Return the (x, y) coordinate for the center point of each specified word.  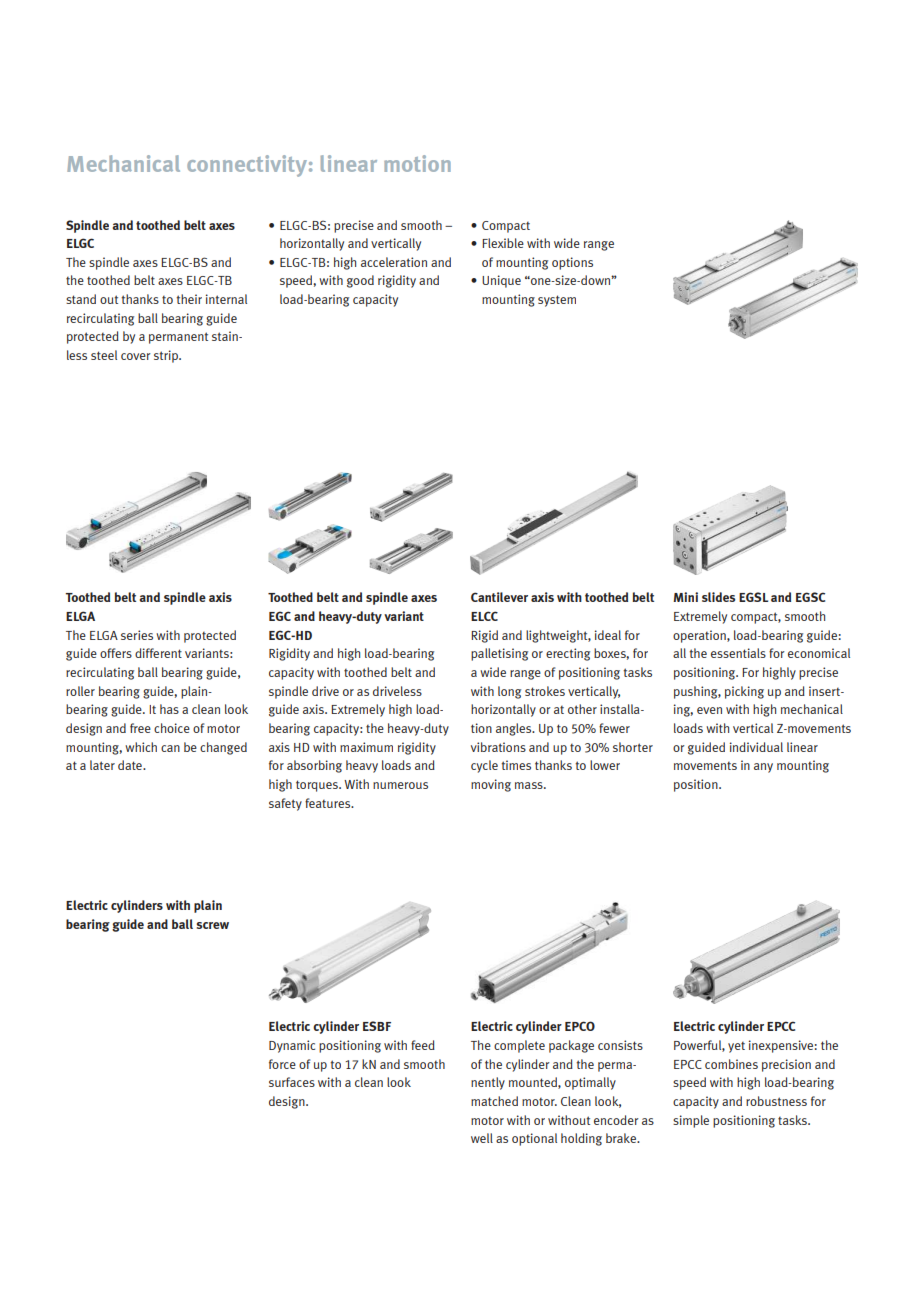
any (763, 768)
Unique (501, 281)
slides (718, 597)
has (169, 709)
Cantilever (499, 597)
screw (212, 925)
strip (167, 356)
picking (744, 692)
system (557, 301)
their (189, 299)
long (509, 692)
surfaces (292, 1082)
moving (491, 785)
